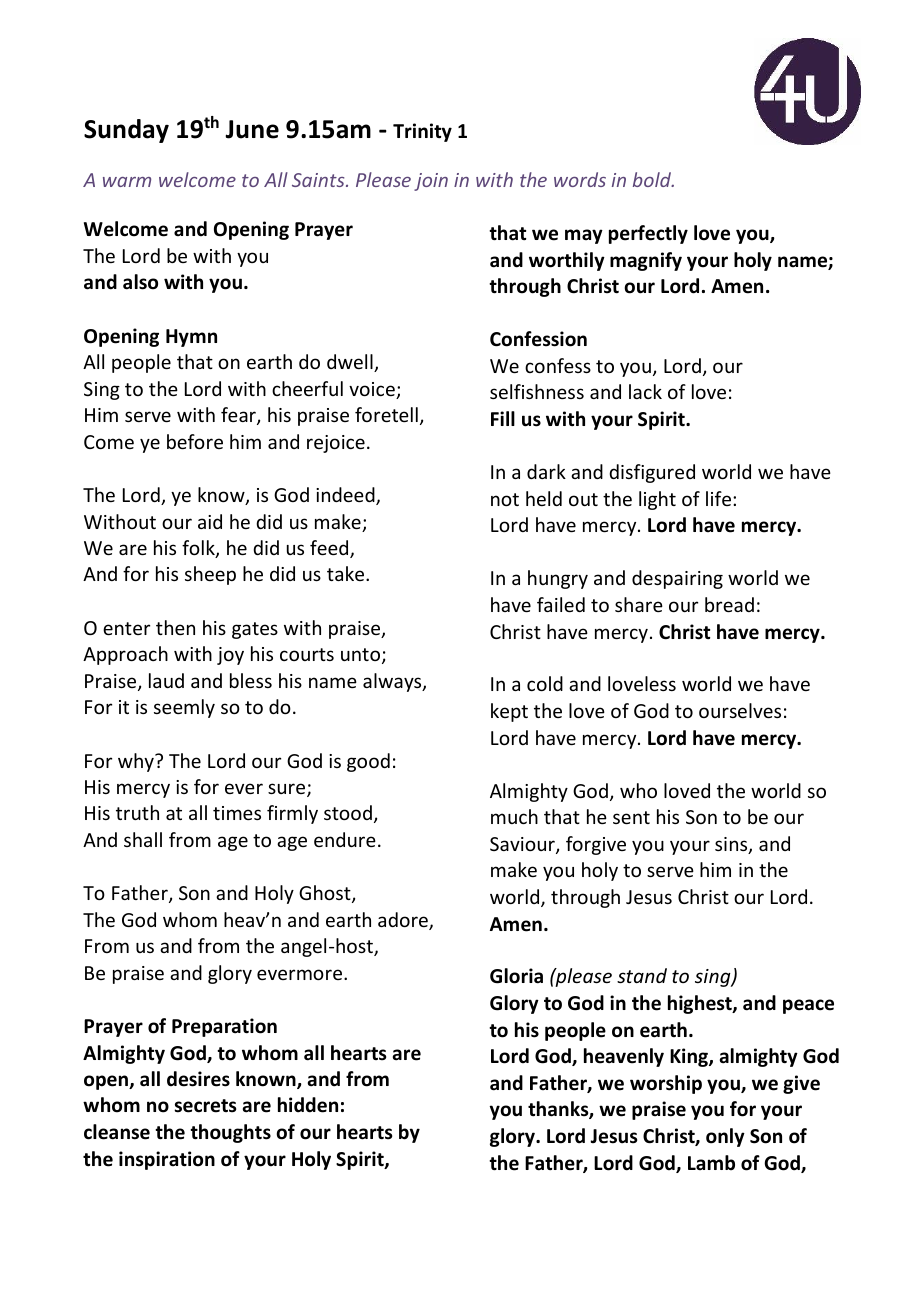  I want to click on not, so click(505, 499).
